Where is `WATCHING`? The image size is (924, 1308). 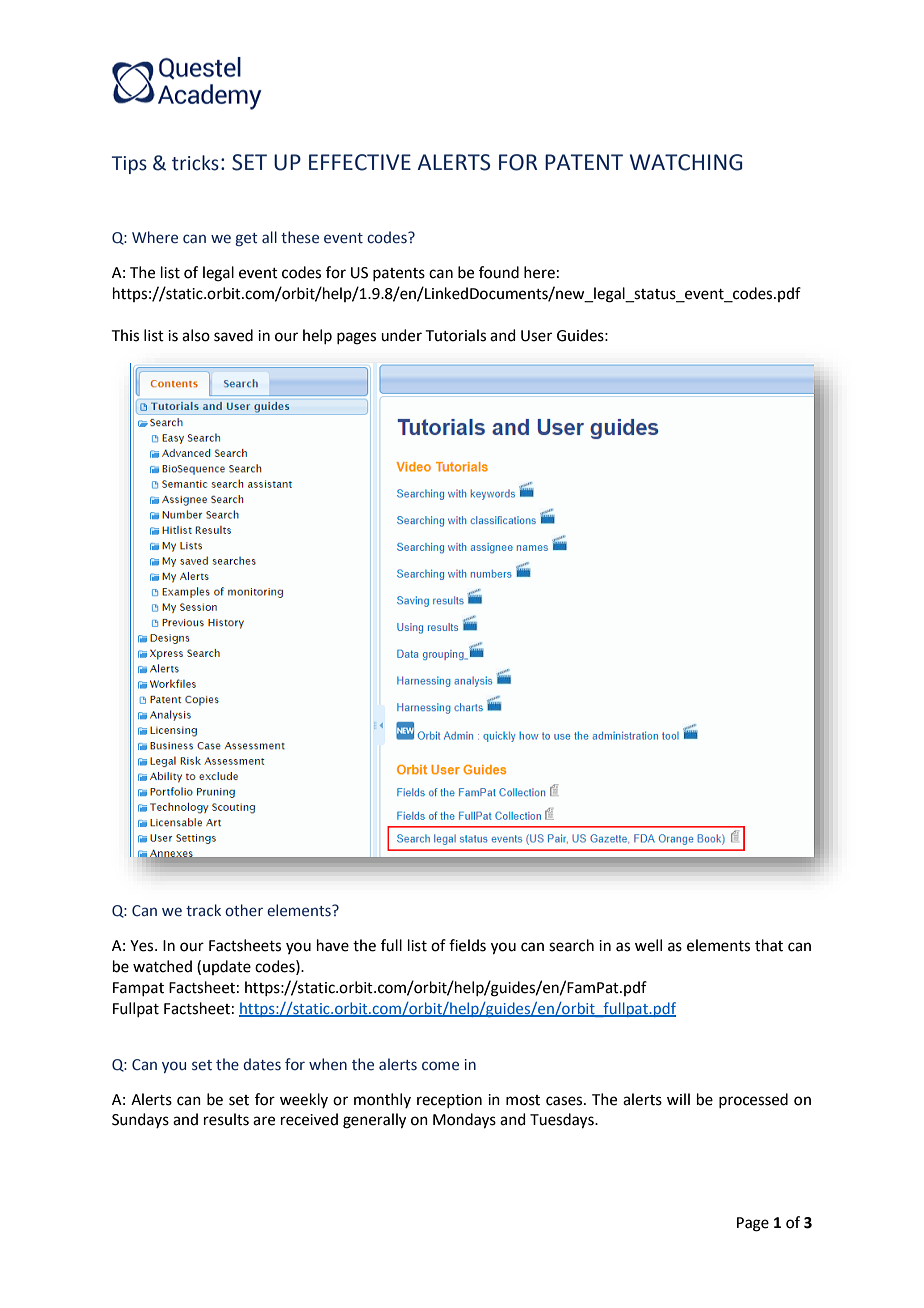 WATCHING is located at coordinates (686, 162).
